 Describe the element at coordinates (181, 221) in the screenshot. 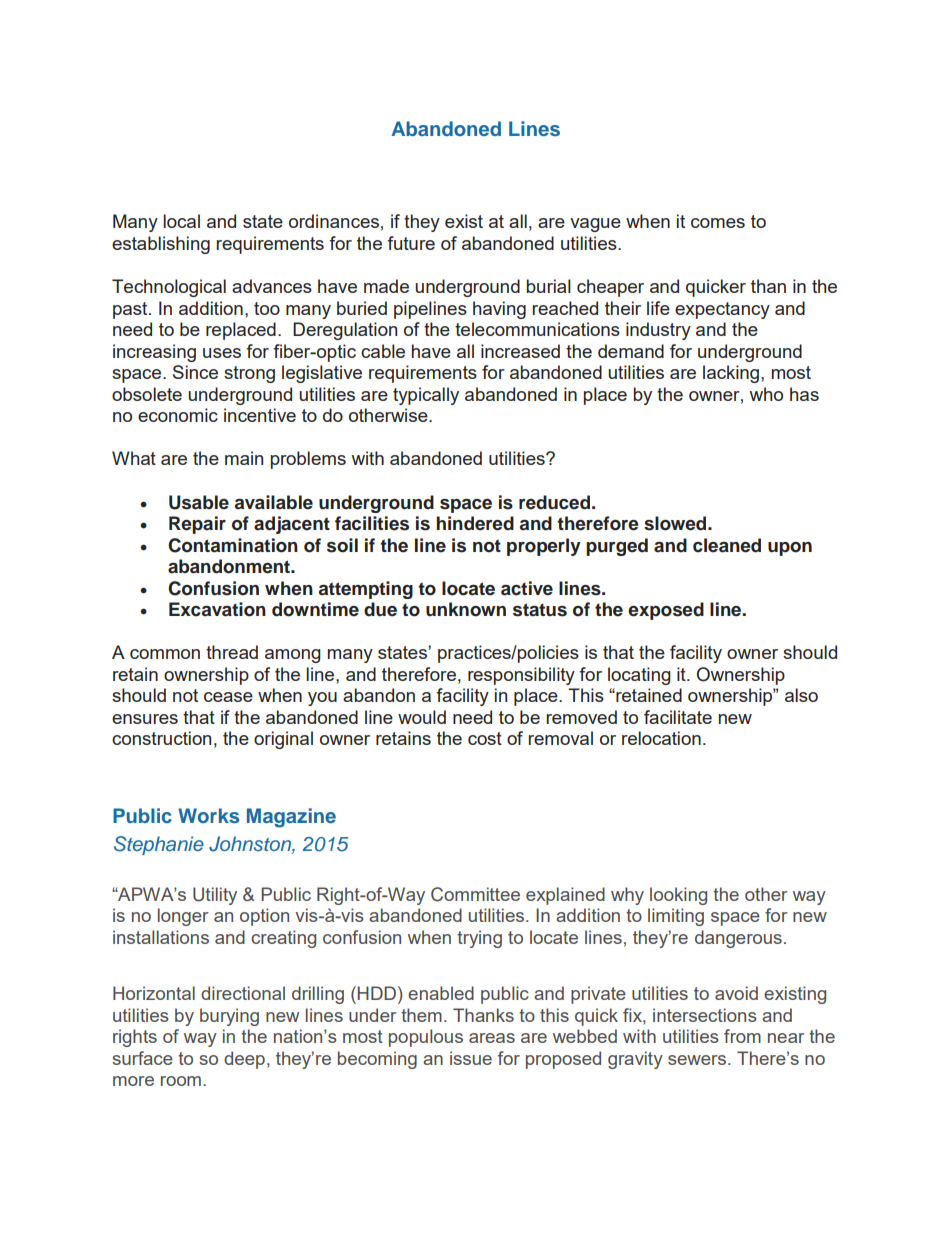

I see `local` at that location.
